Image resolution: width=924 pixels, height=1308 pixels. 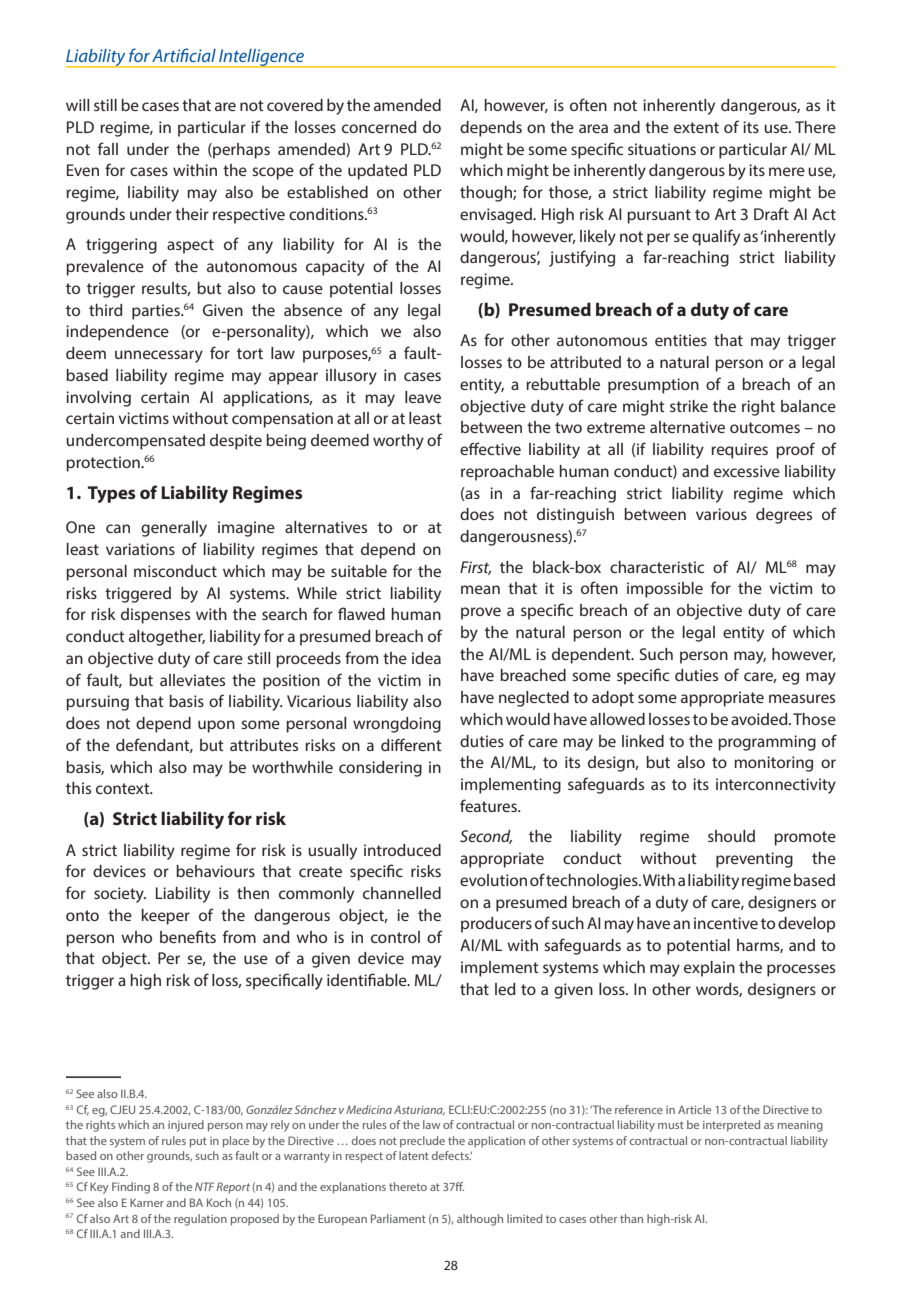 I want to click on Artificial, so click(x=184, y=55).
